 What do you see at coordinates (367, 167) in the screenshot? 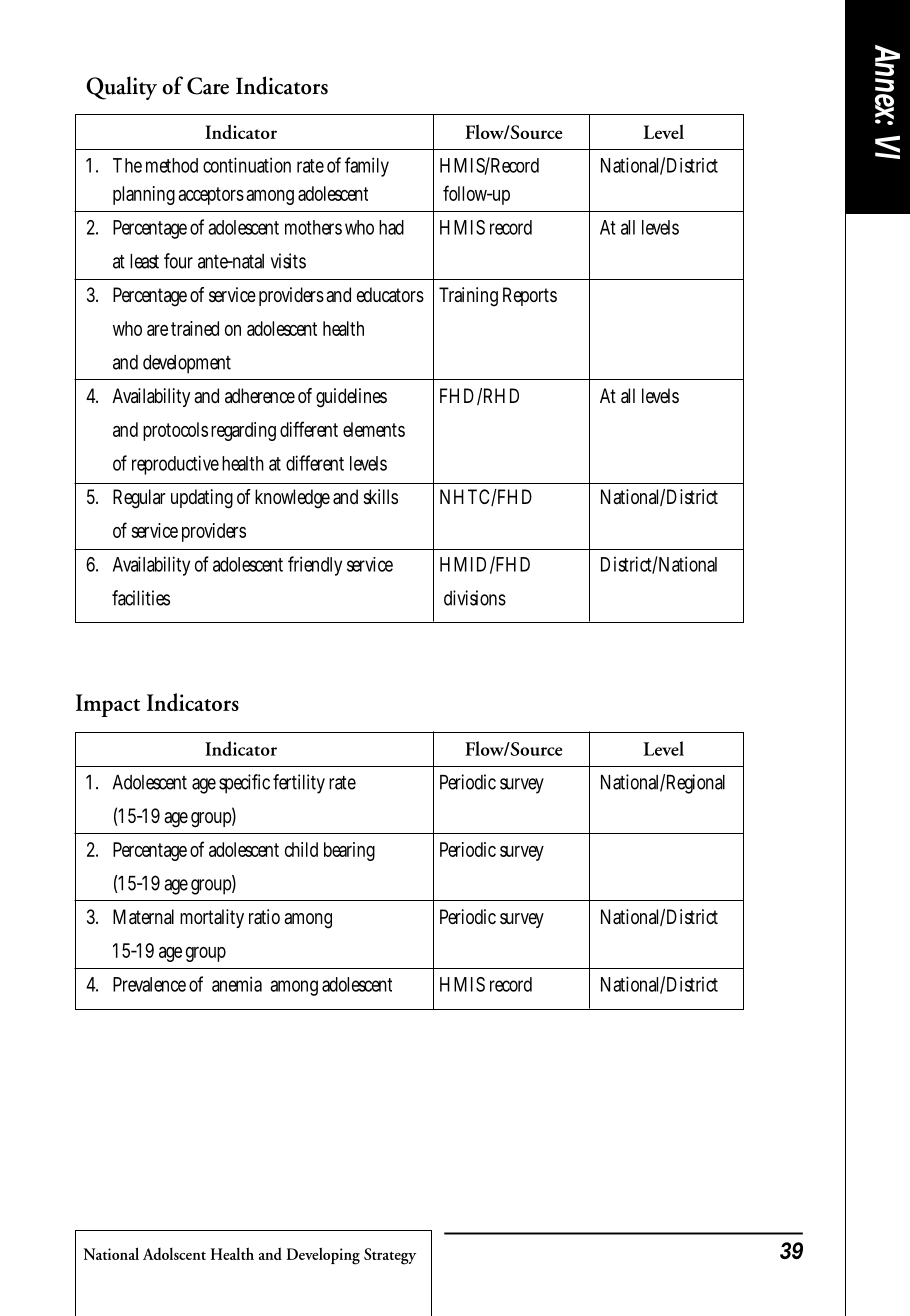
I see `family` at bounding box center [367, 167].
